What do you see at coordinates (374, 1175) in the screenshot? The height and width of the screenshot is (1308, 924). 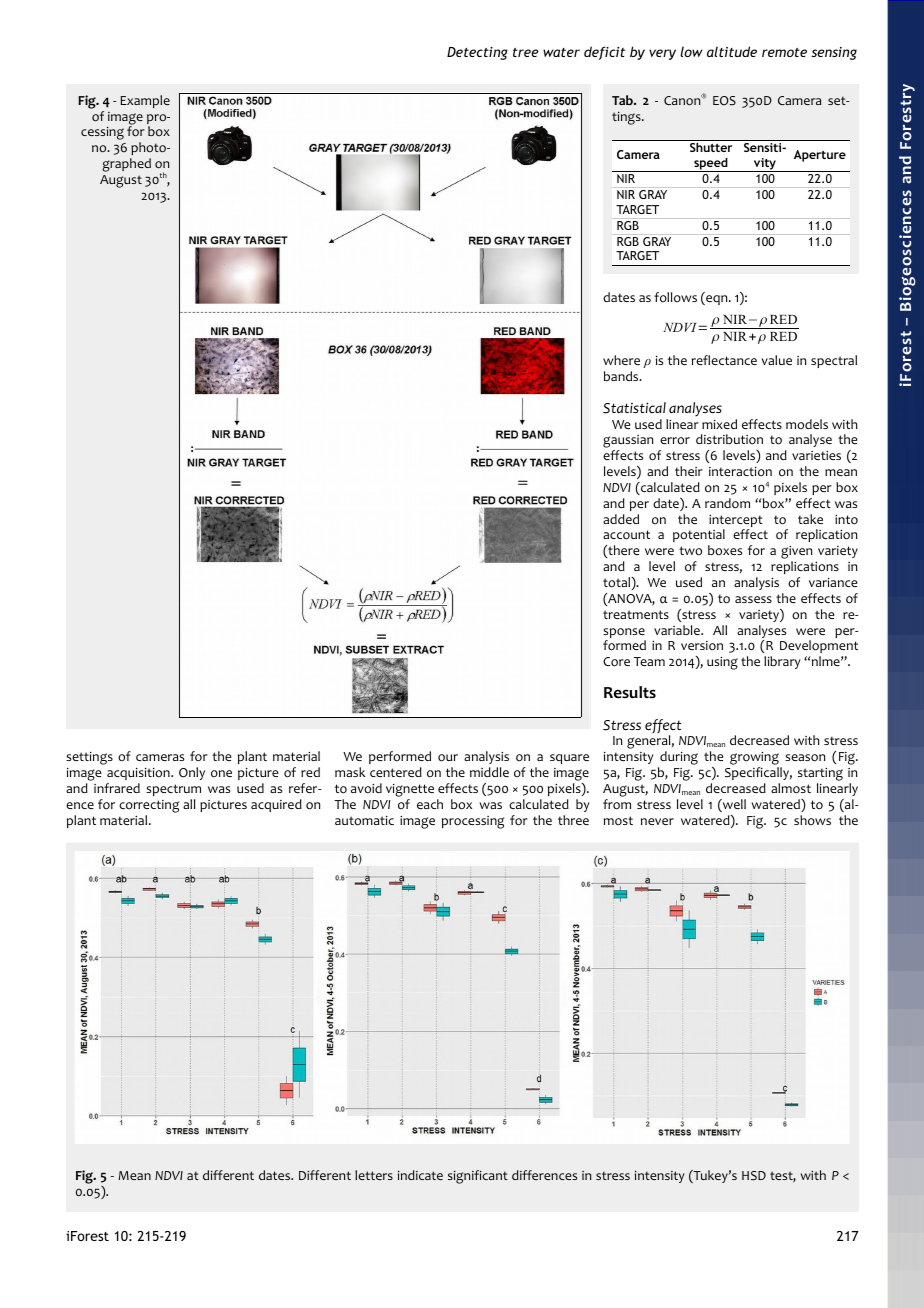 I see `letters` at bounding box center [374, 1175].
